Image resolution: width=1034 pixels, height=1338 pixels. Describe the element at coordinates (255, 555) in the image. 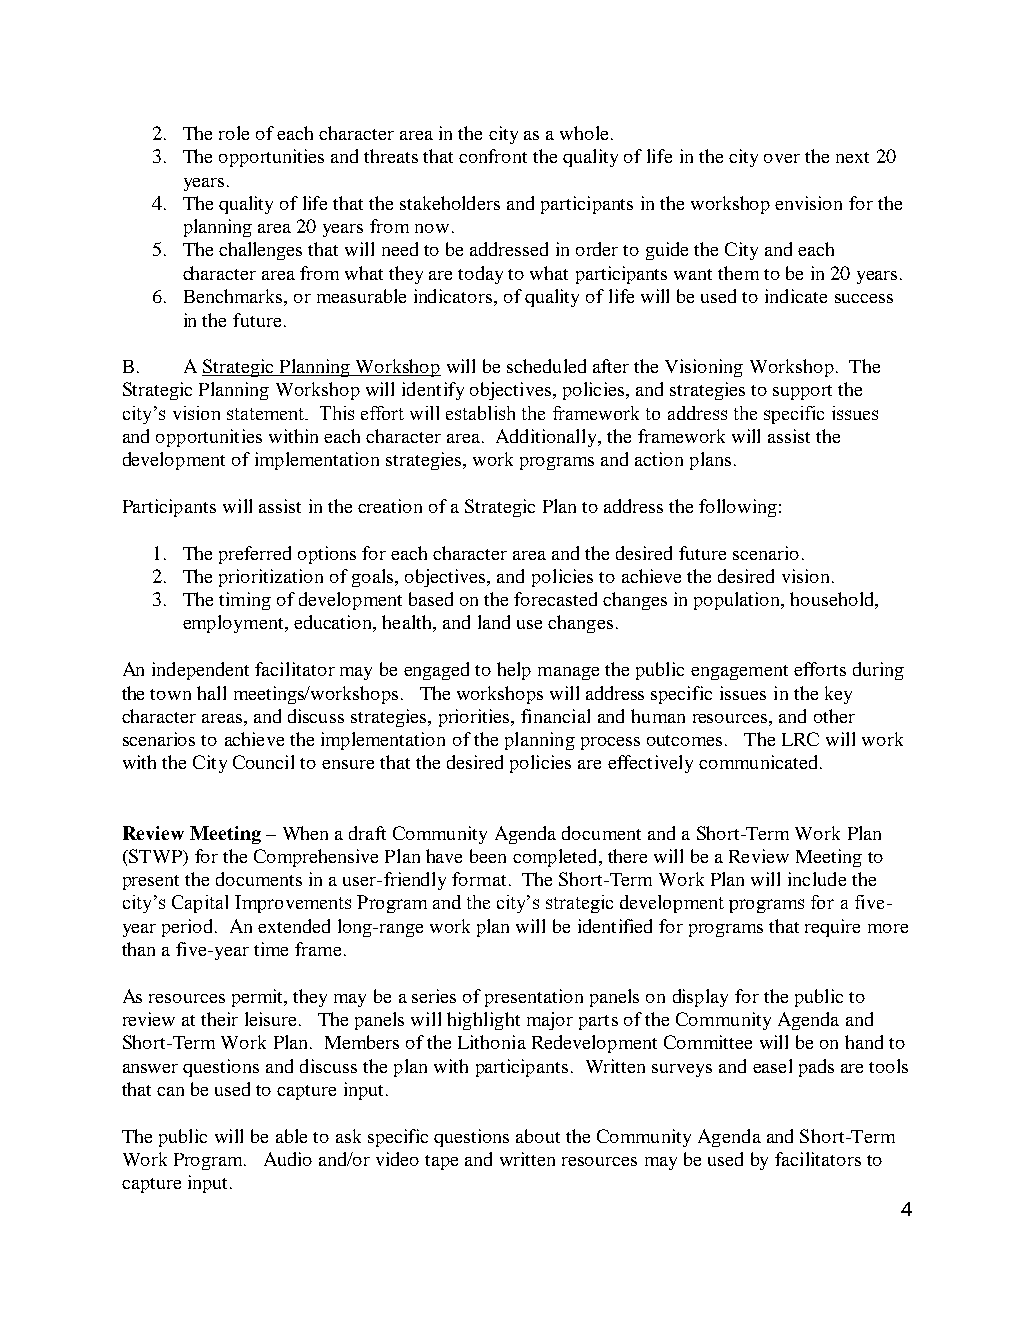

I see `preferred` at that location.
